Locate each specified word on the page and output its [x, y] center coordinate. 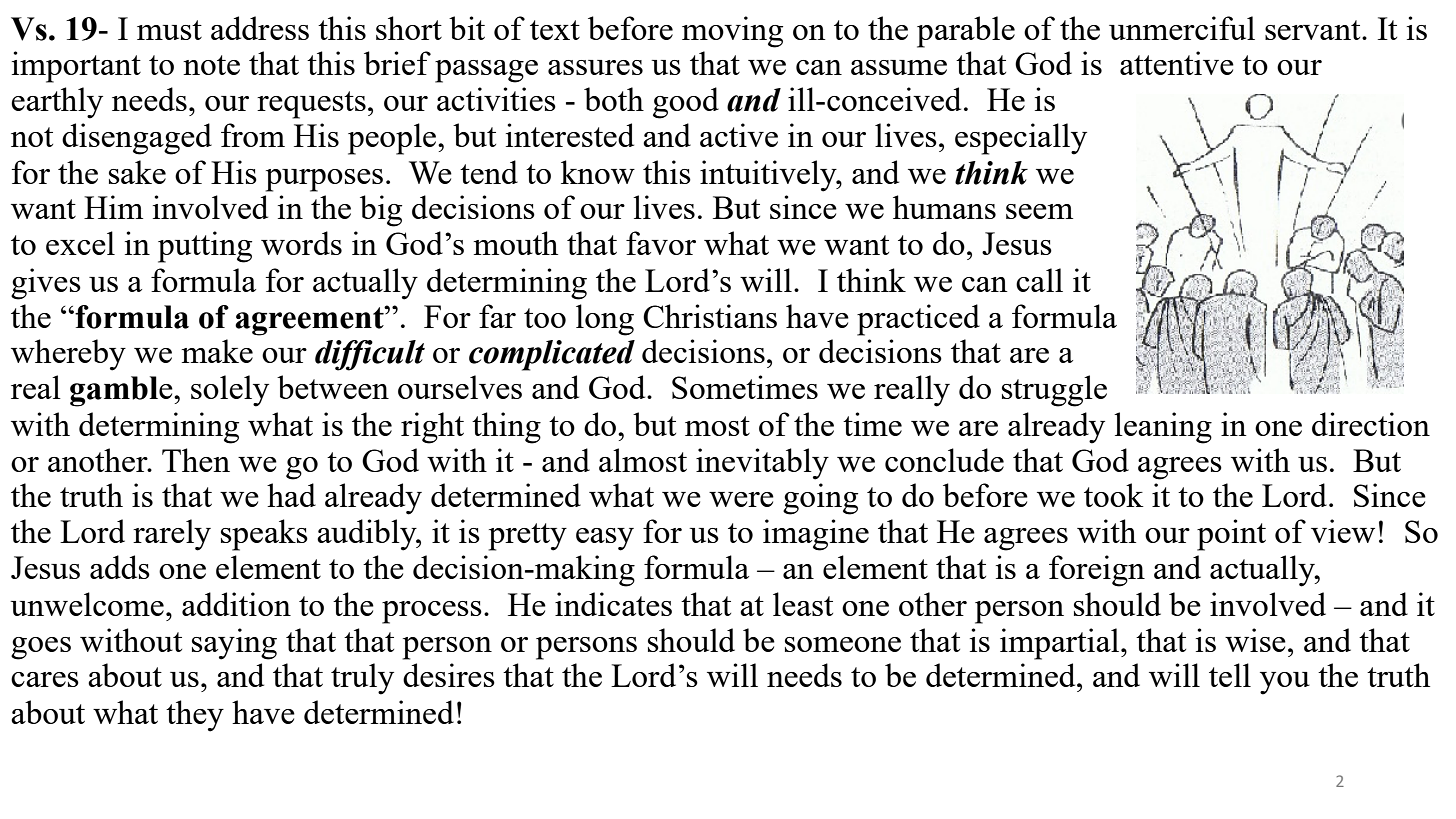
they [195, 716]
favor [661, 243]
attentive [1177, 63]
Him [113, 207]
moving [732, 32]
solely [230, 391]
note [211, 65]
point [1231, 535]
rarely [172, 535]
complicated [552, 355]
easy [605, 539]
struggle [1054, 391]
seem [1039, 211]
